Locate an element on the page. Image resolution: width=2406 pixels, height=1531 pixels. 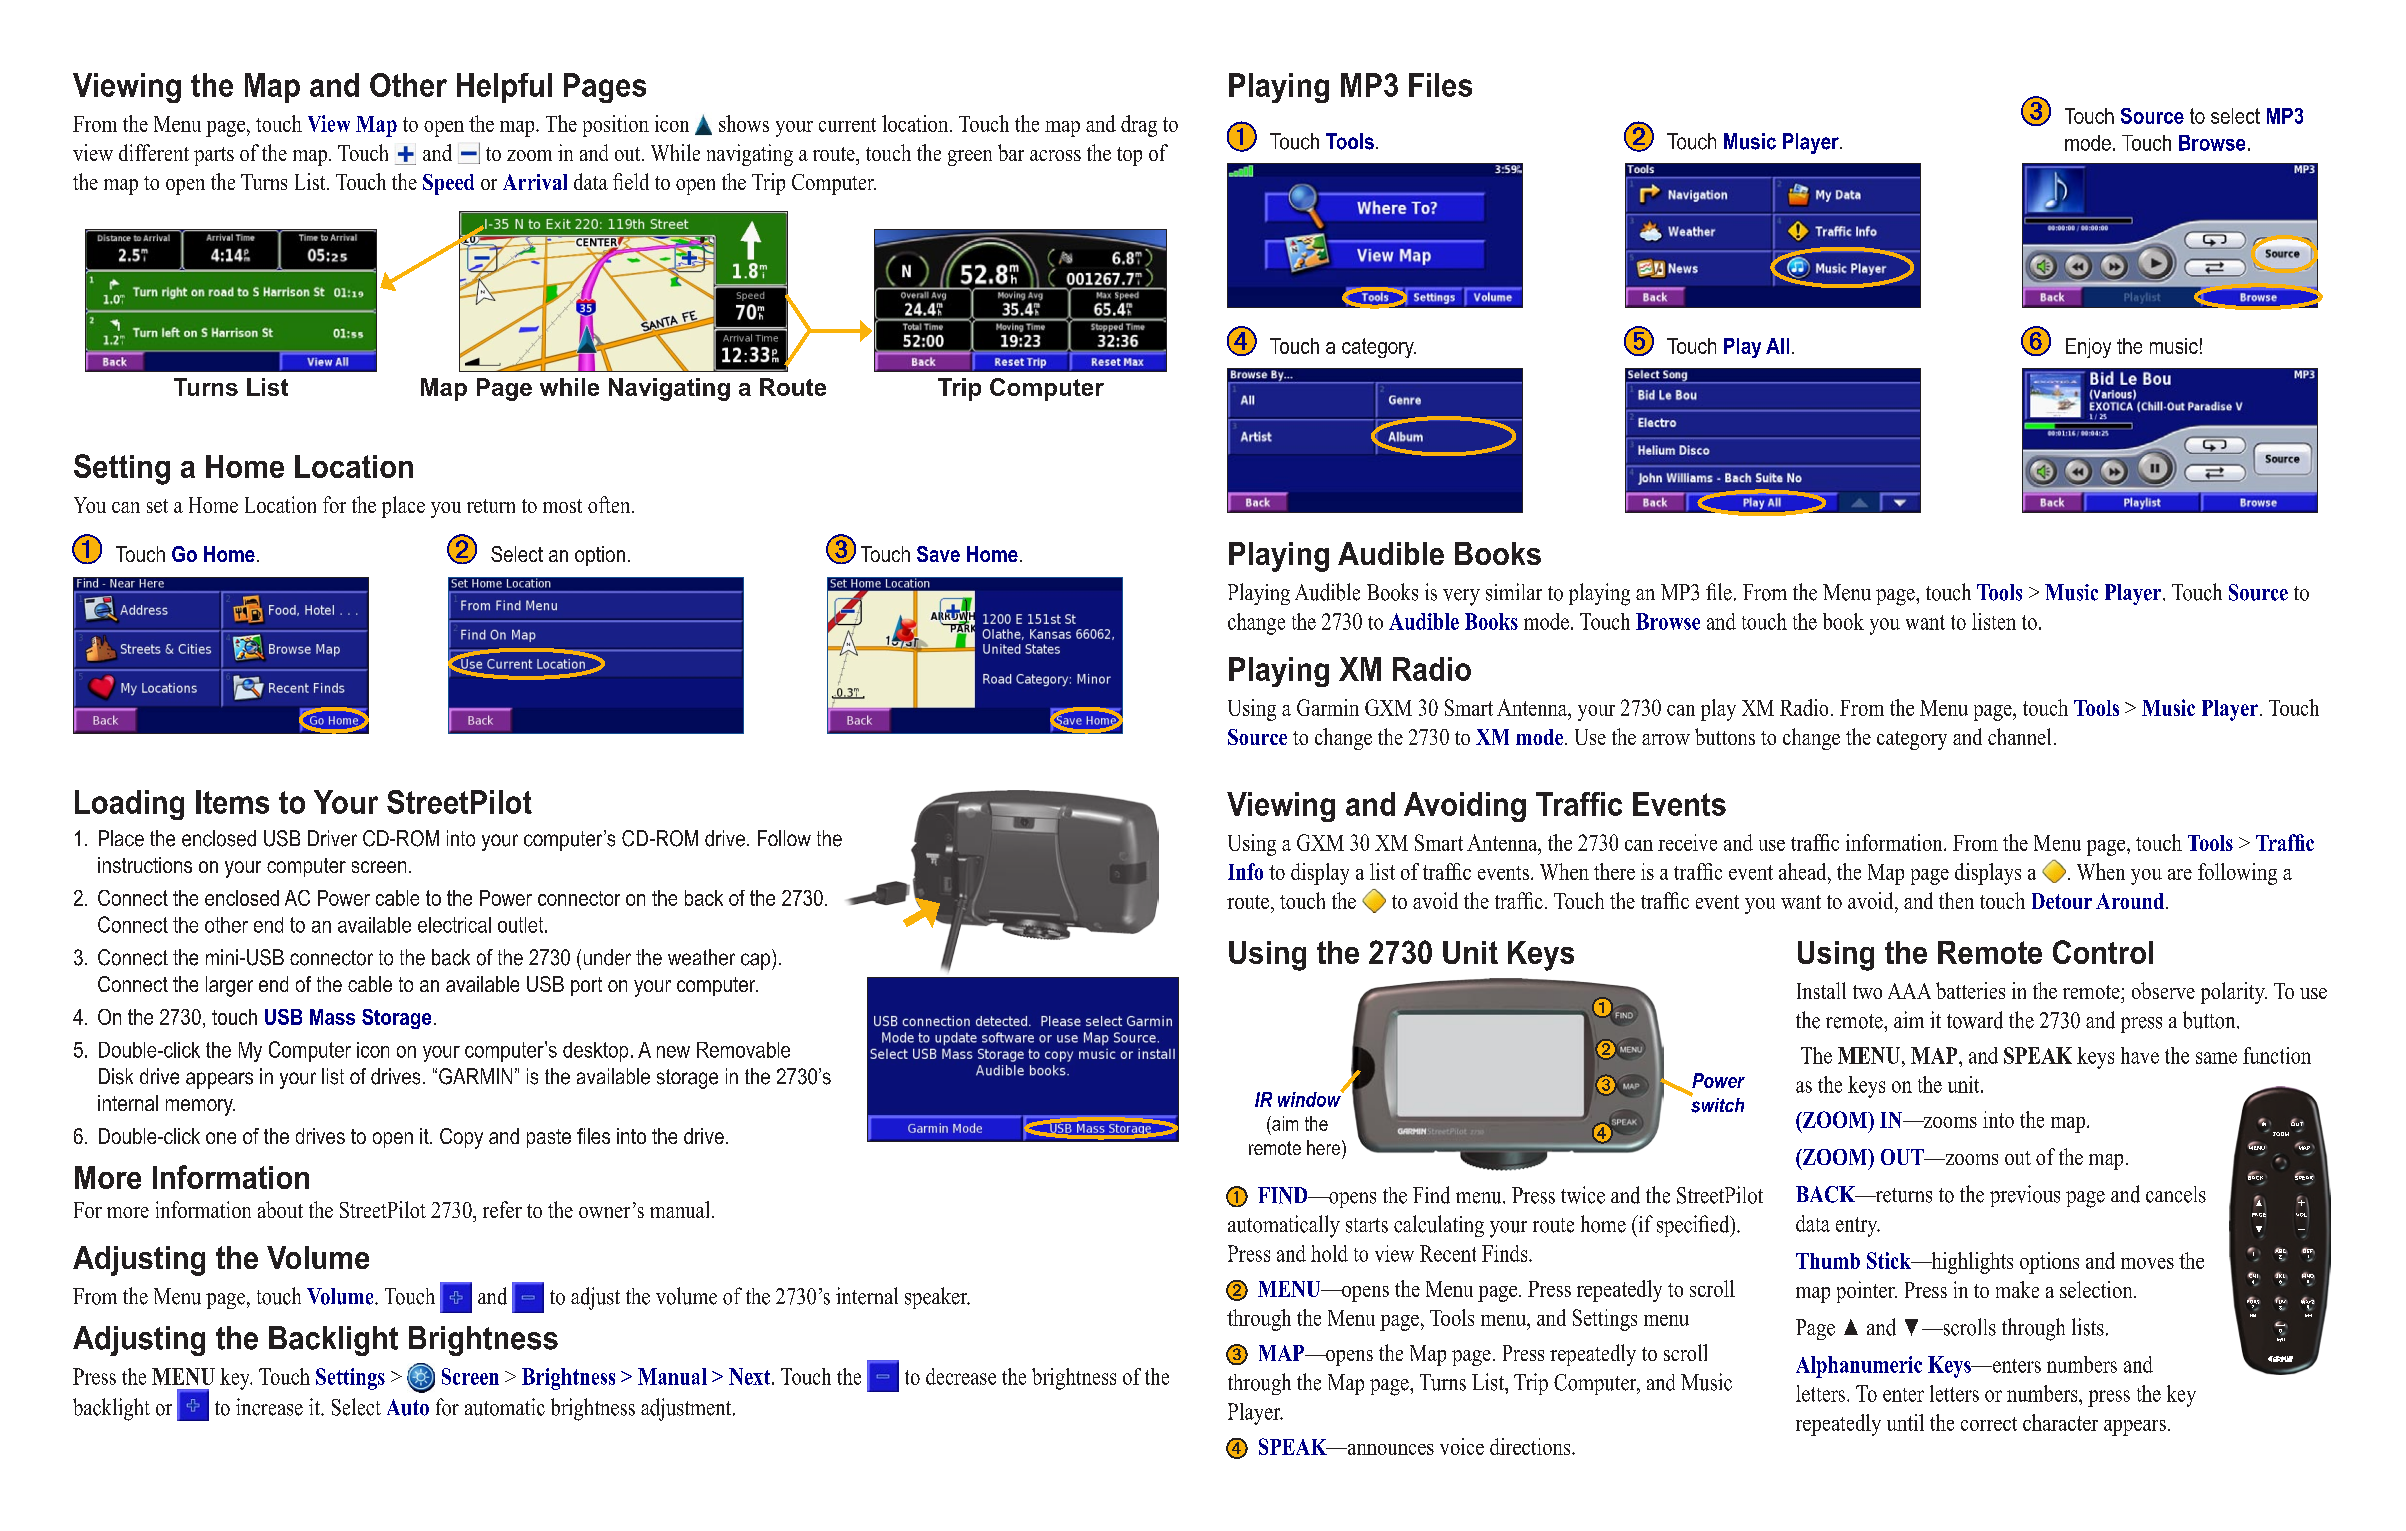
increase is located at coordinates (269, 1407).
